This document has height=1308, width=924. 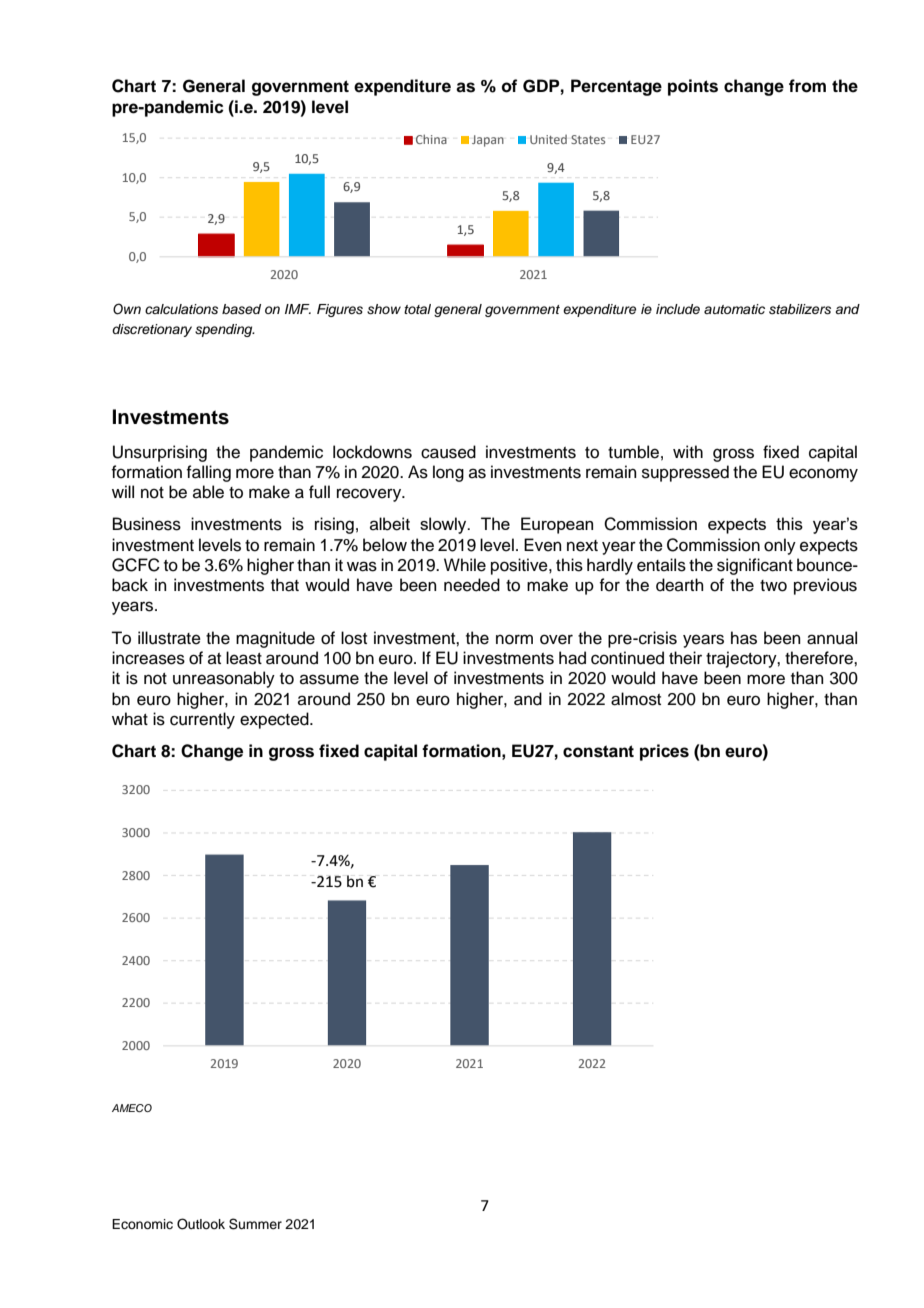 I want to click on Summer, so click(x=255, y=1224).
